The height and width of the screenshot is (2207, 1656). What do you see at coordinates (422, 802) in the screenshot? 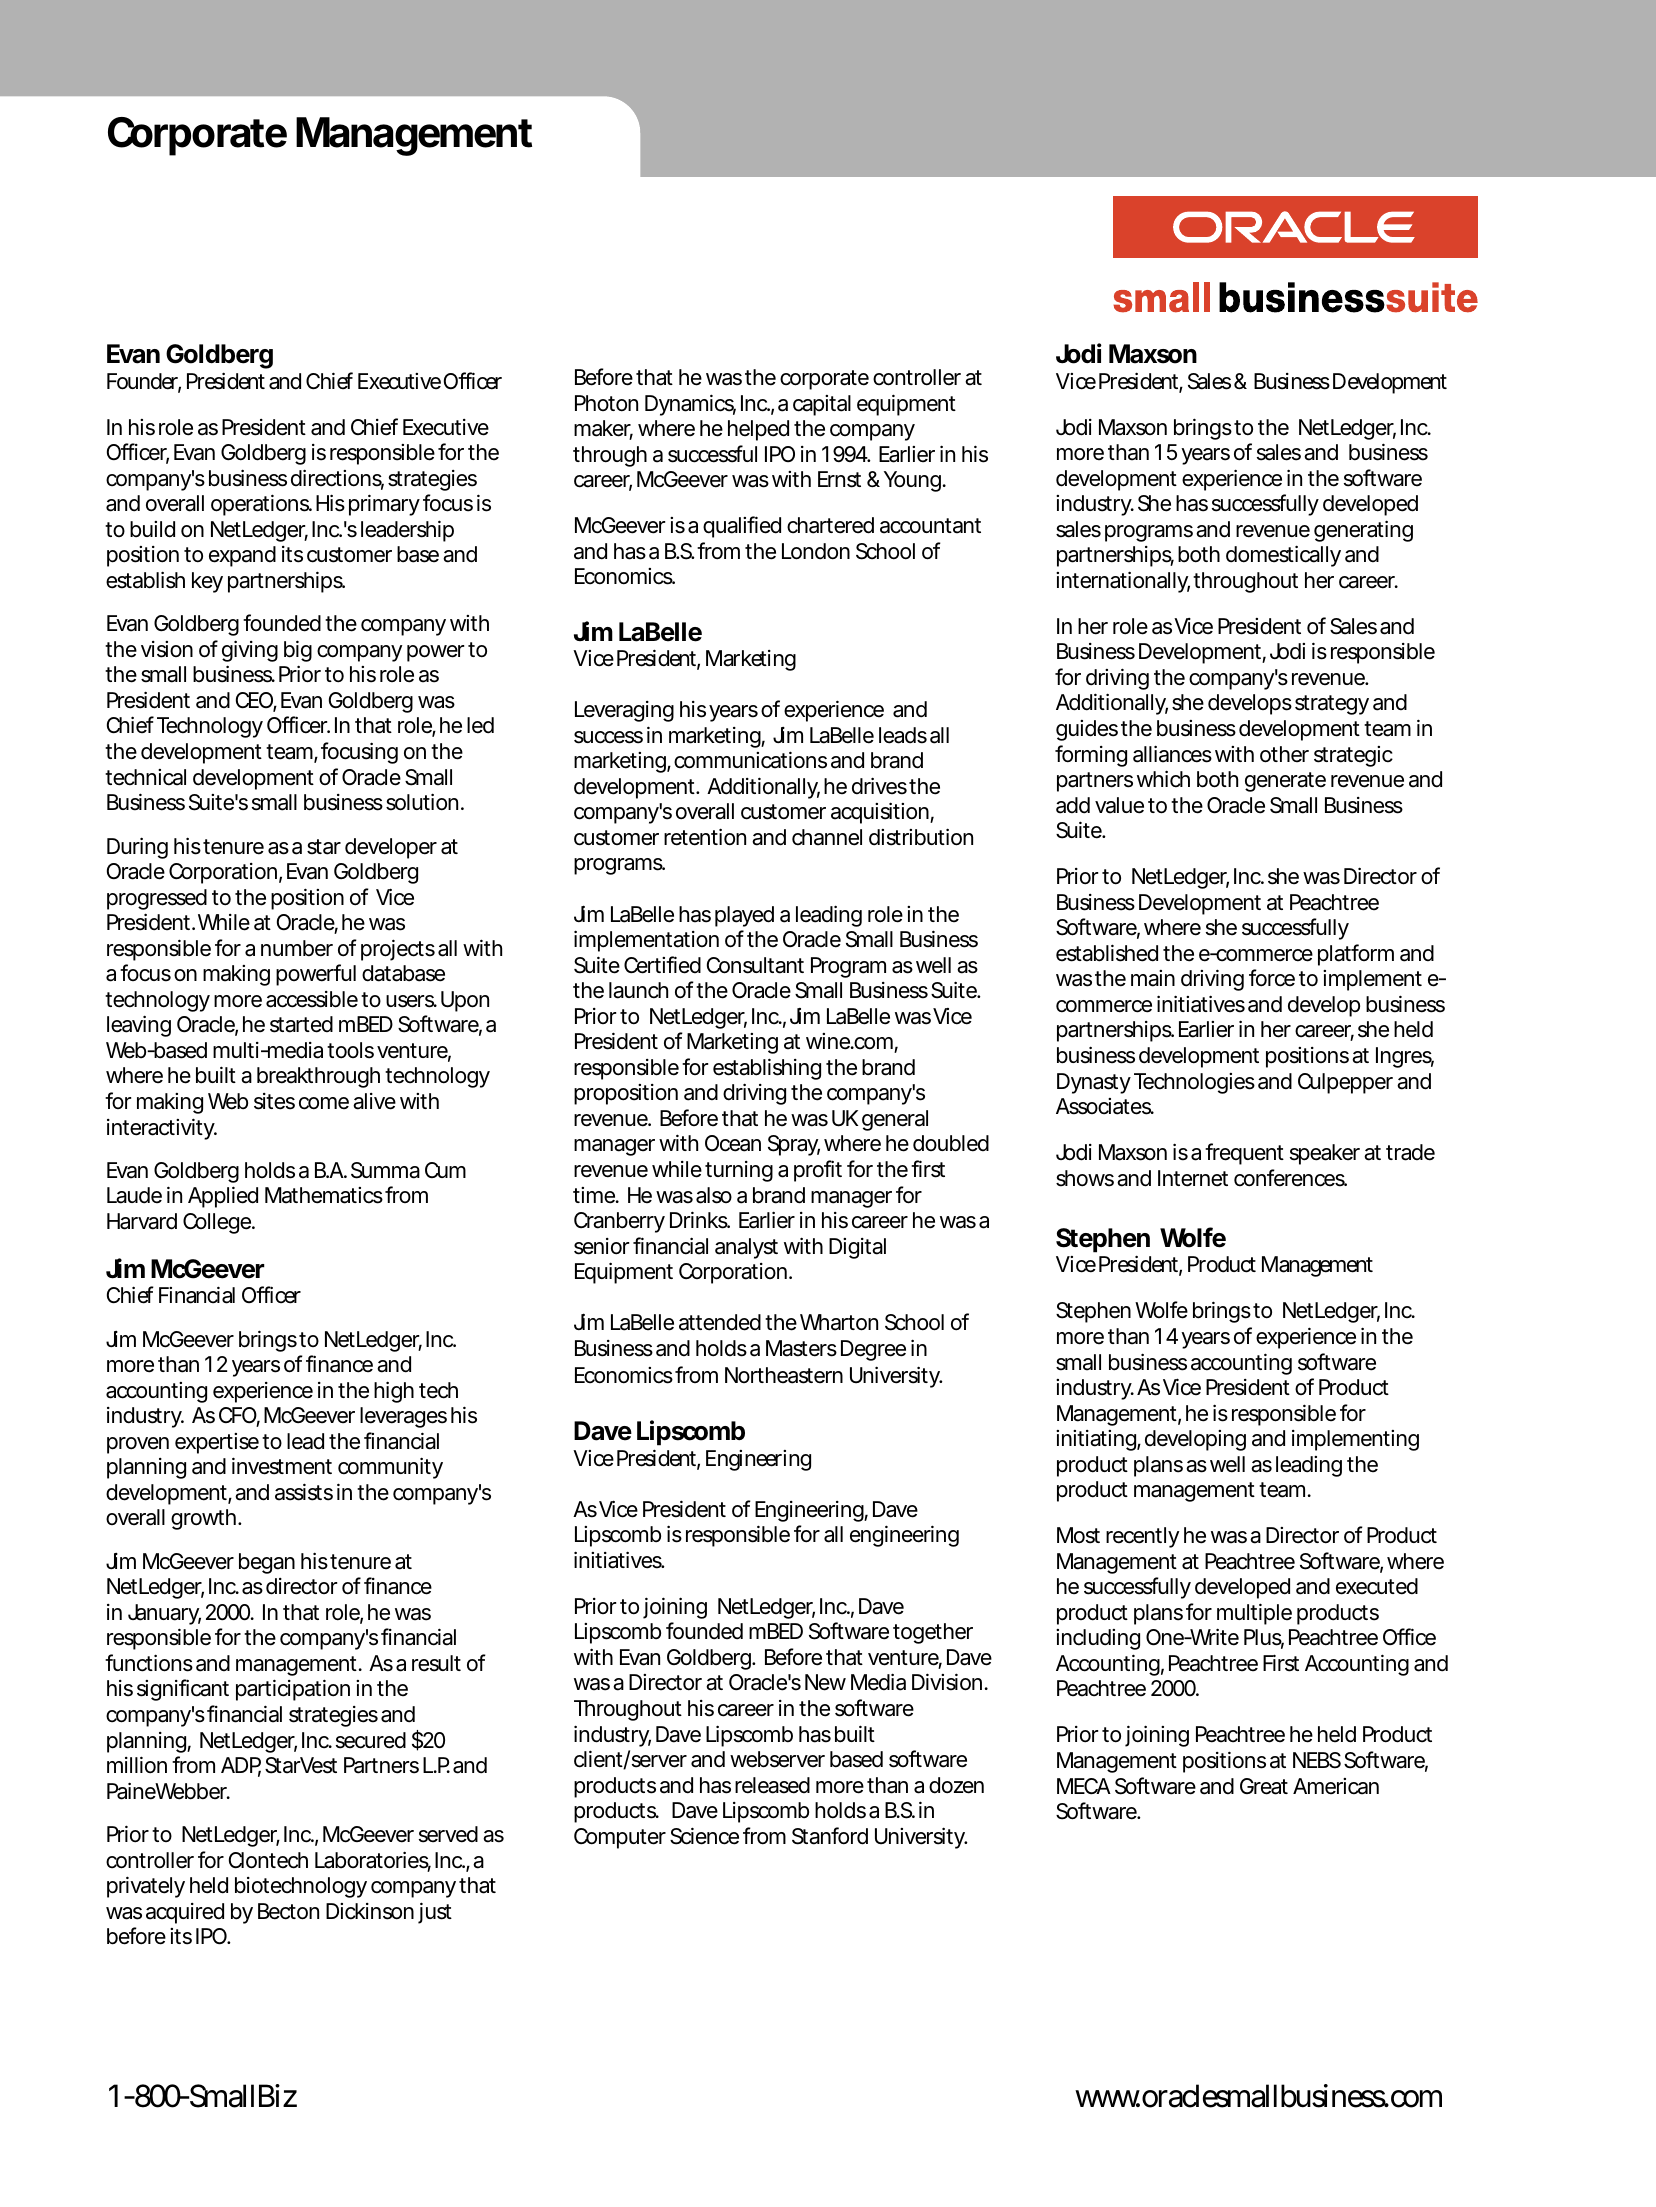
I see `solution` at bounding box center [422, 802].
